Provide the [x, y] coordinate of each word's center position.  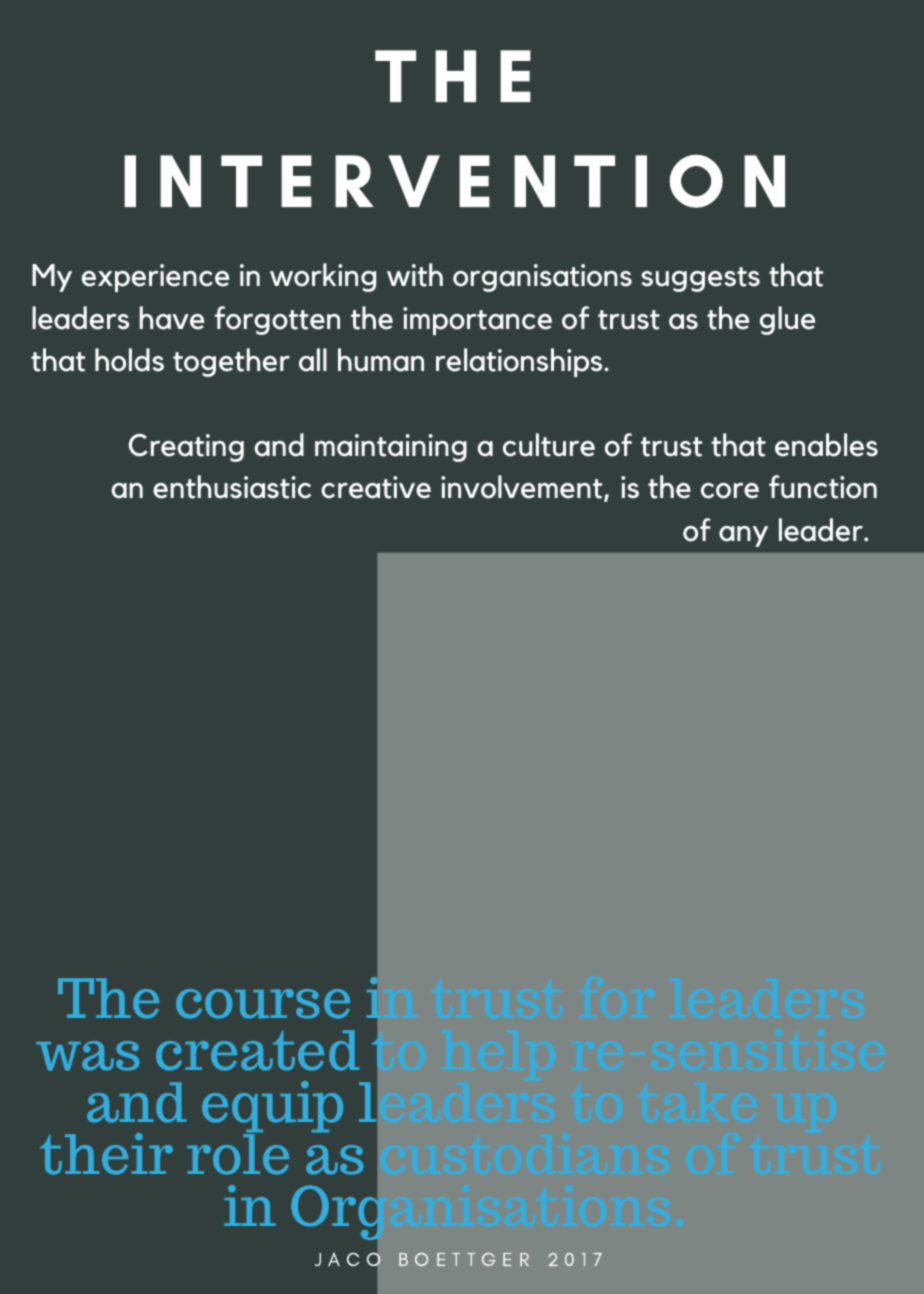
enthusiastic [232, 487]
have [171, 318]
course [263, 1004]
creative [376, 487]
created [257, 1050]
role [238, 1153]
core [730, 491]
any [743, 536]
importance [477, 321]
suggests [700, 279]
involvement [523, 488]
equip [272, 1108]
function [823, 487]
